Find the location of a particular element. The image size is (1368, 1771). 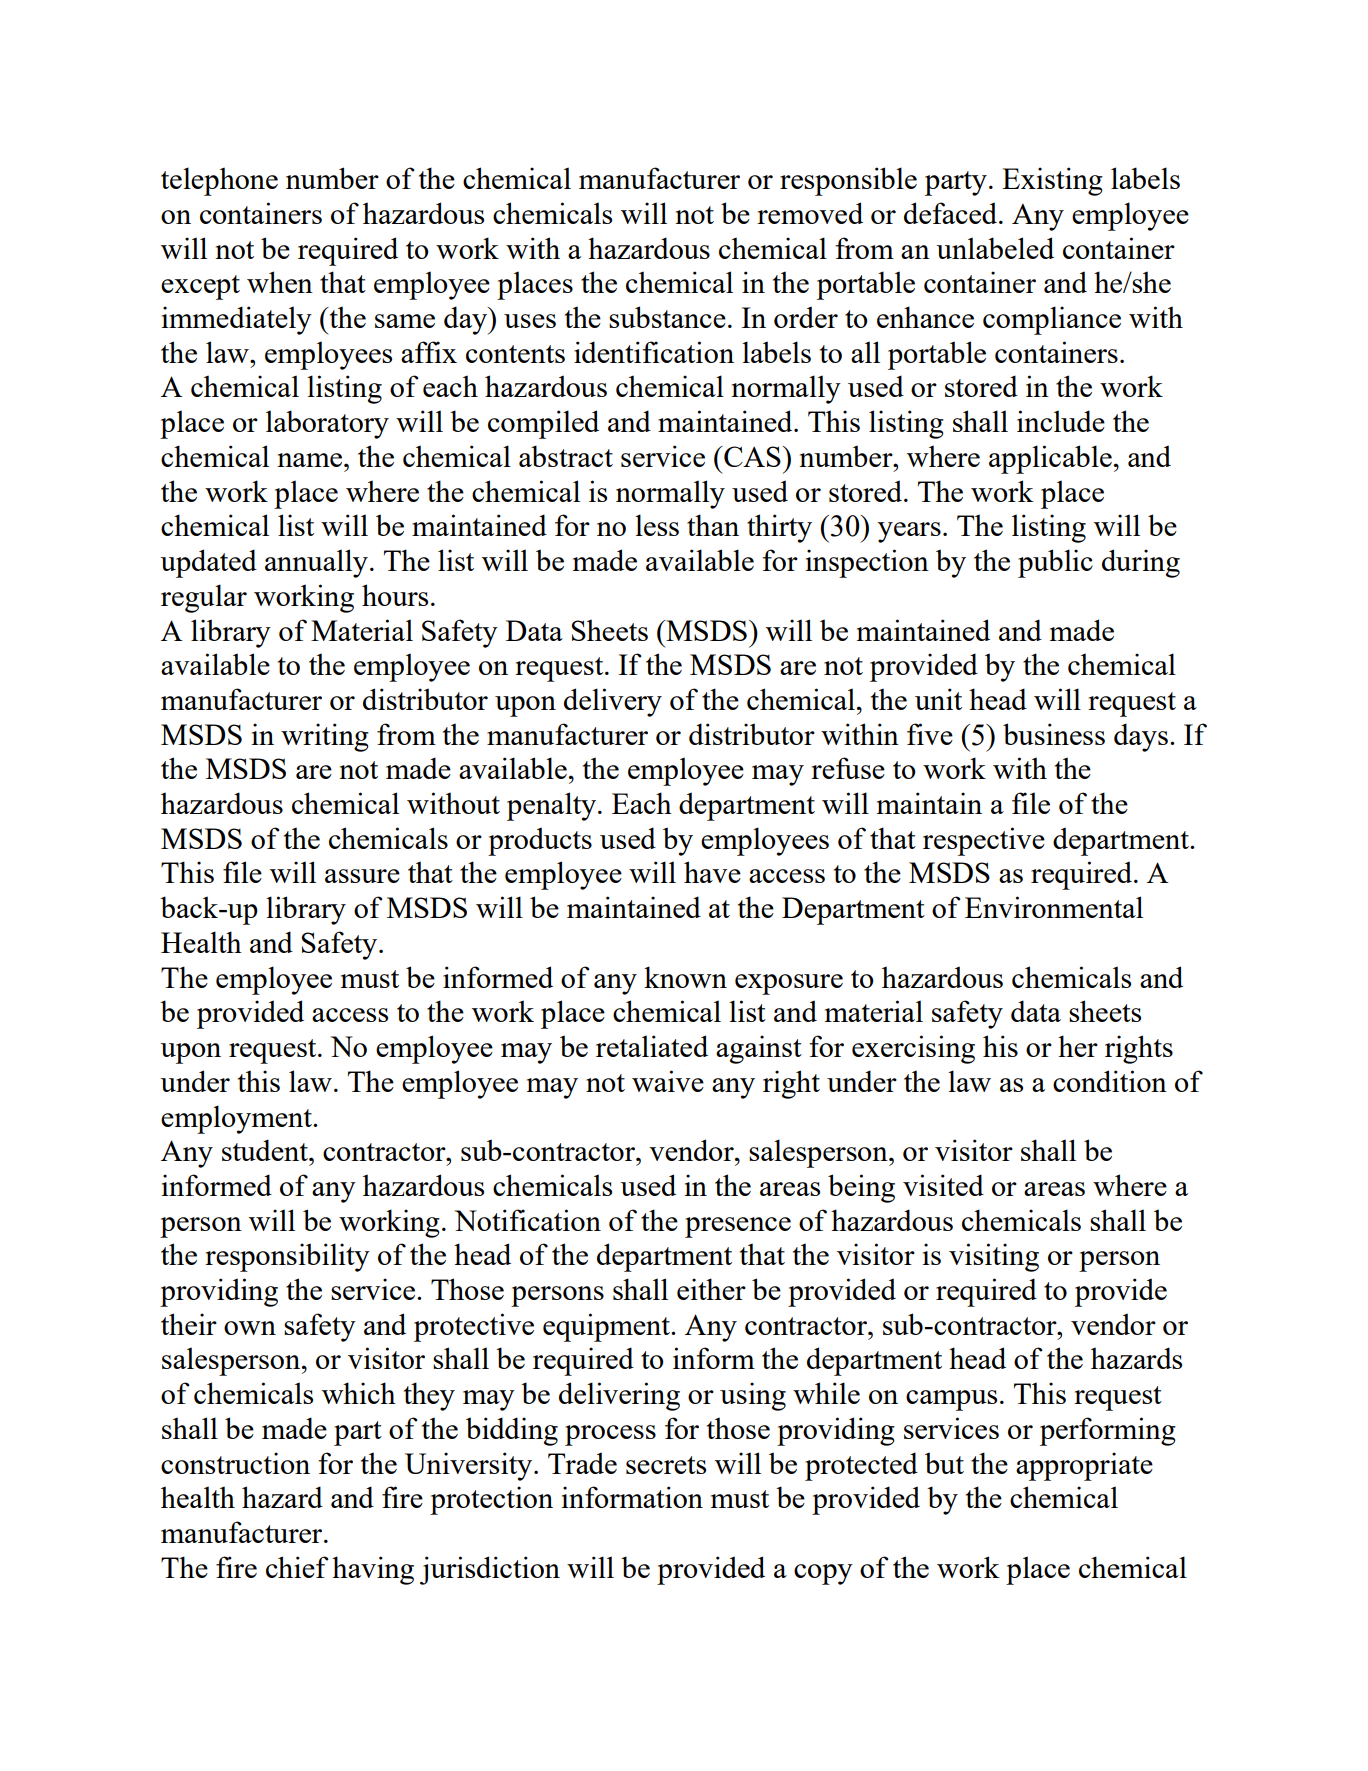

visiting is located at coordinates (994, 1257).
